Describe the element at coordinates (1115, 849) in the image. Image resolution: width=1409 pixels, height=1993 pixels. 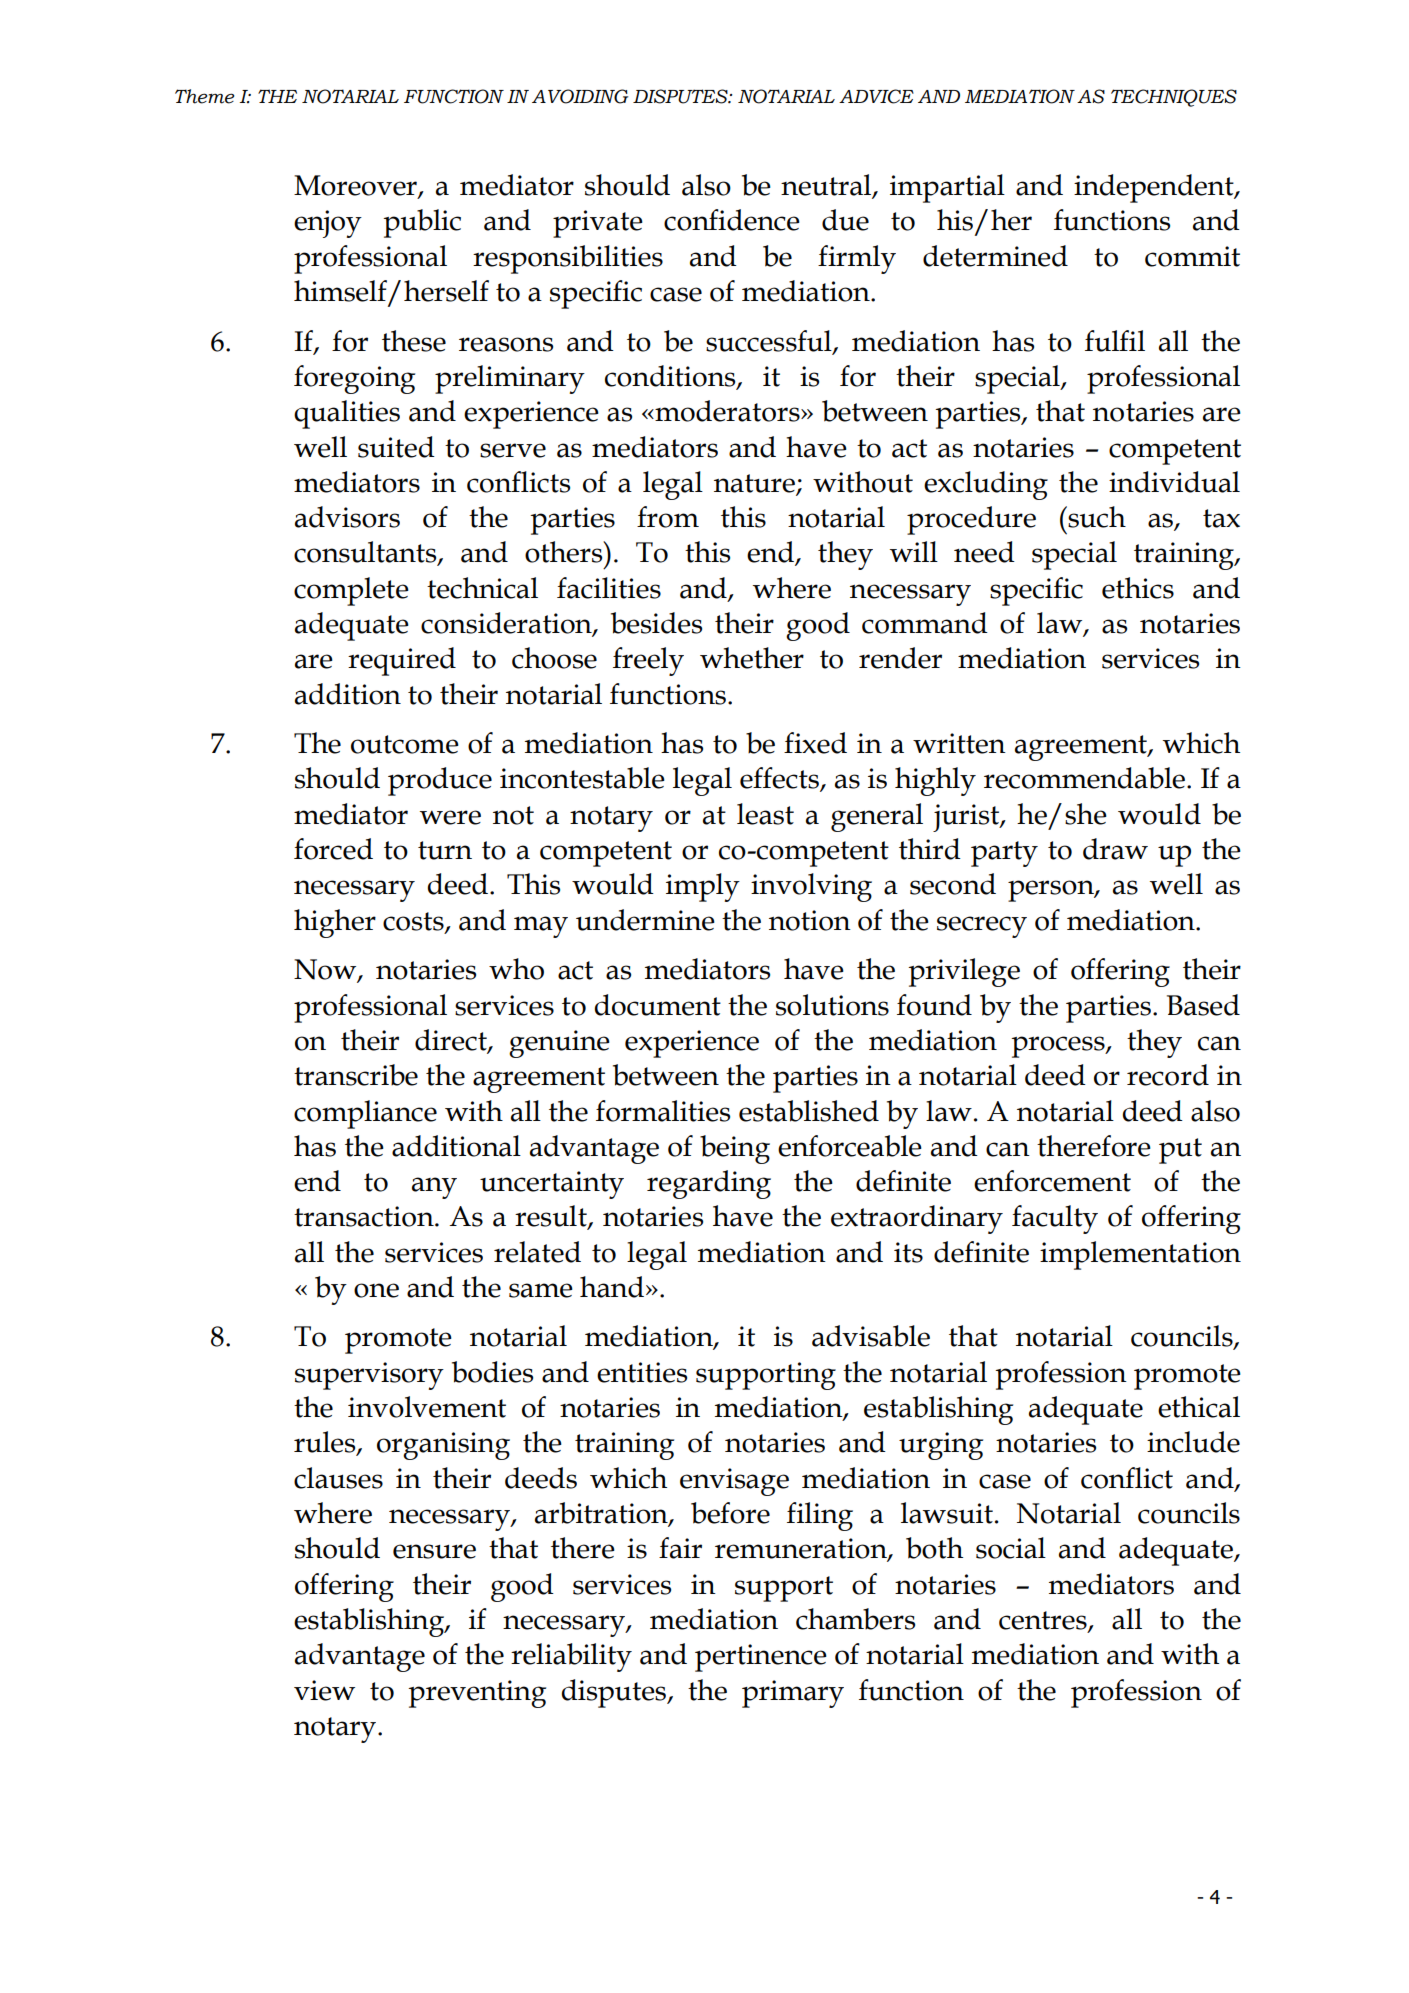
I see `draw` at that location.
